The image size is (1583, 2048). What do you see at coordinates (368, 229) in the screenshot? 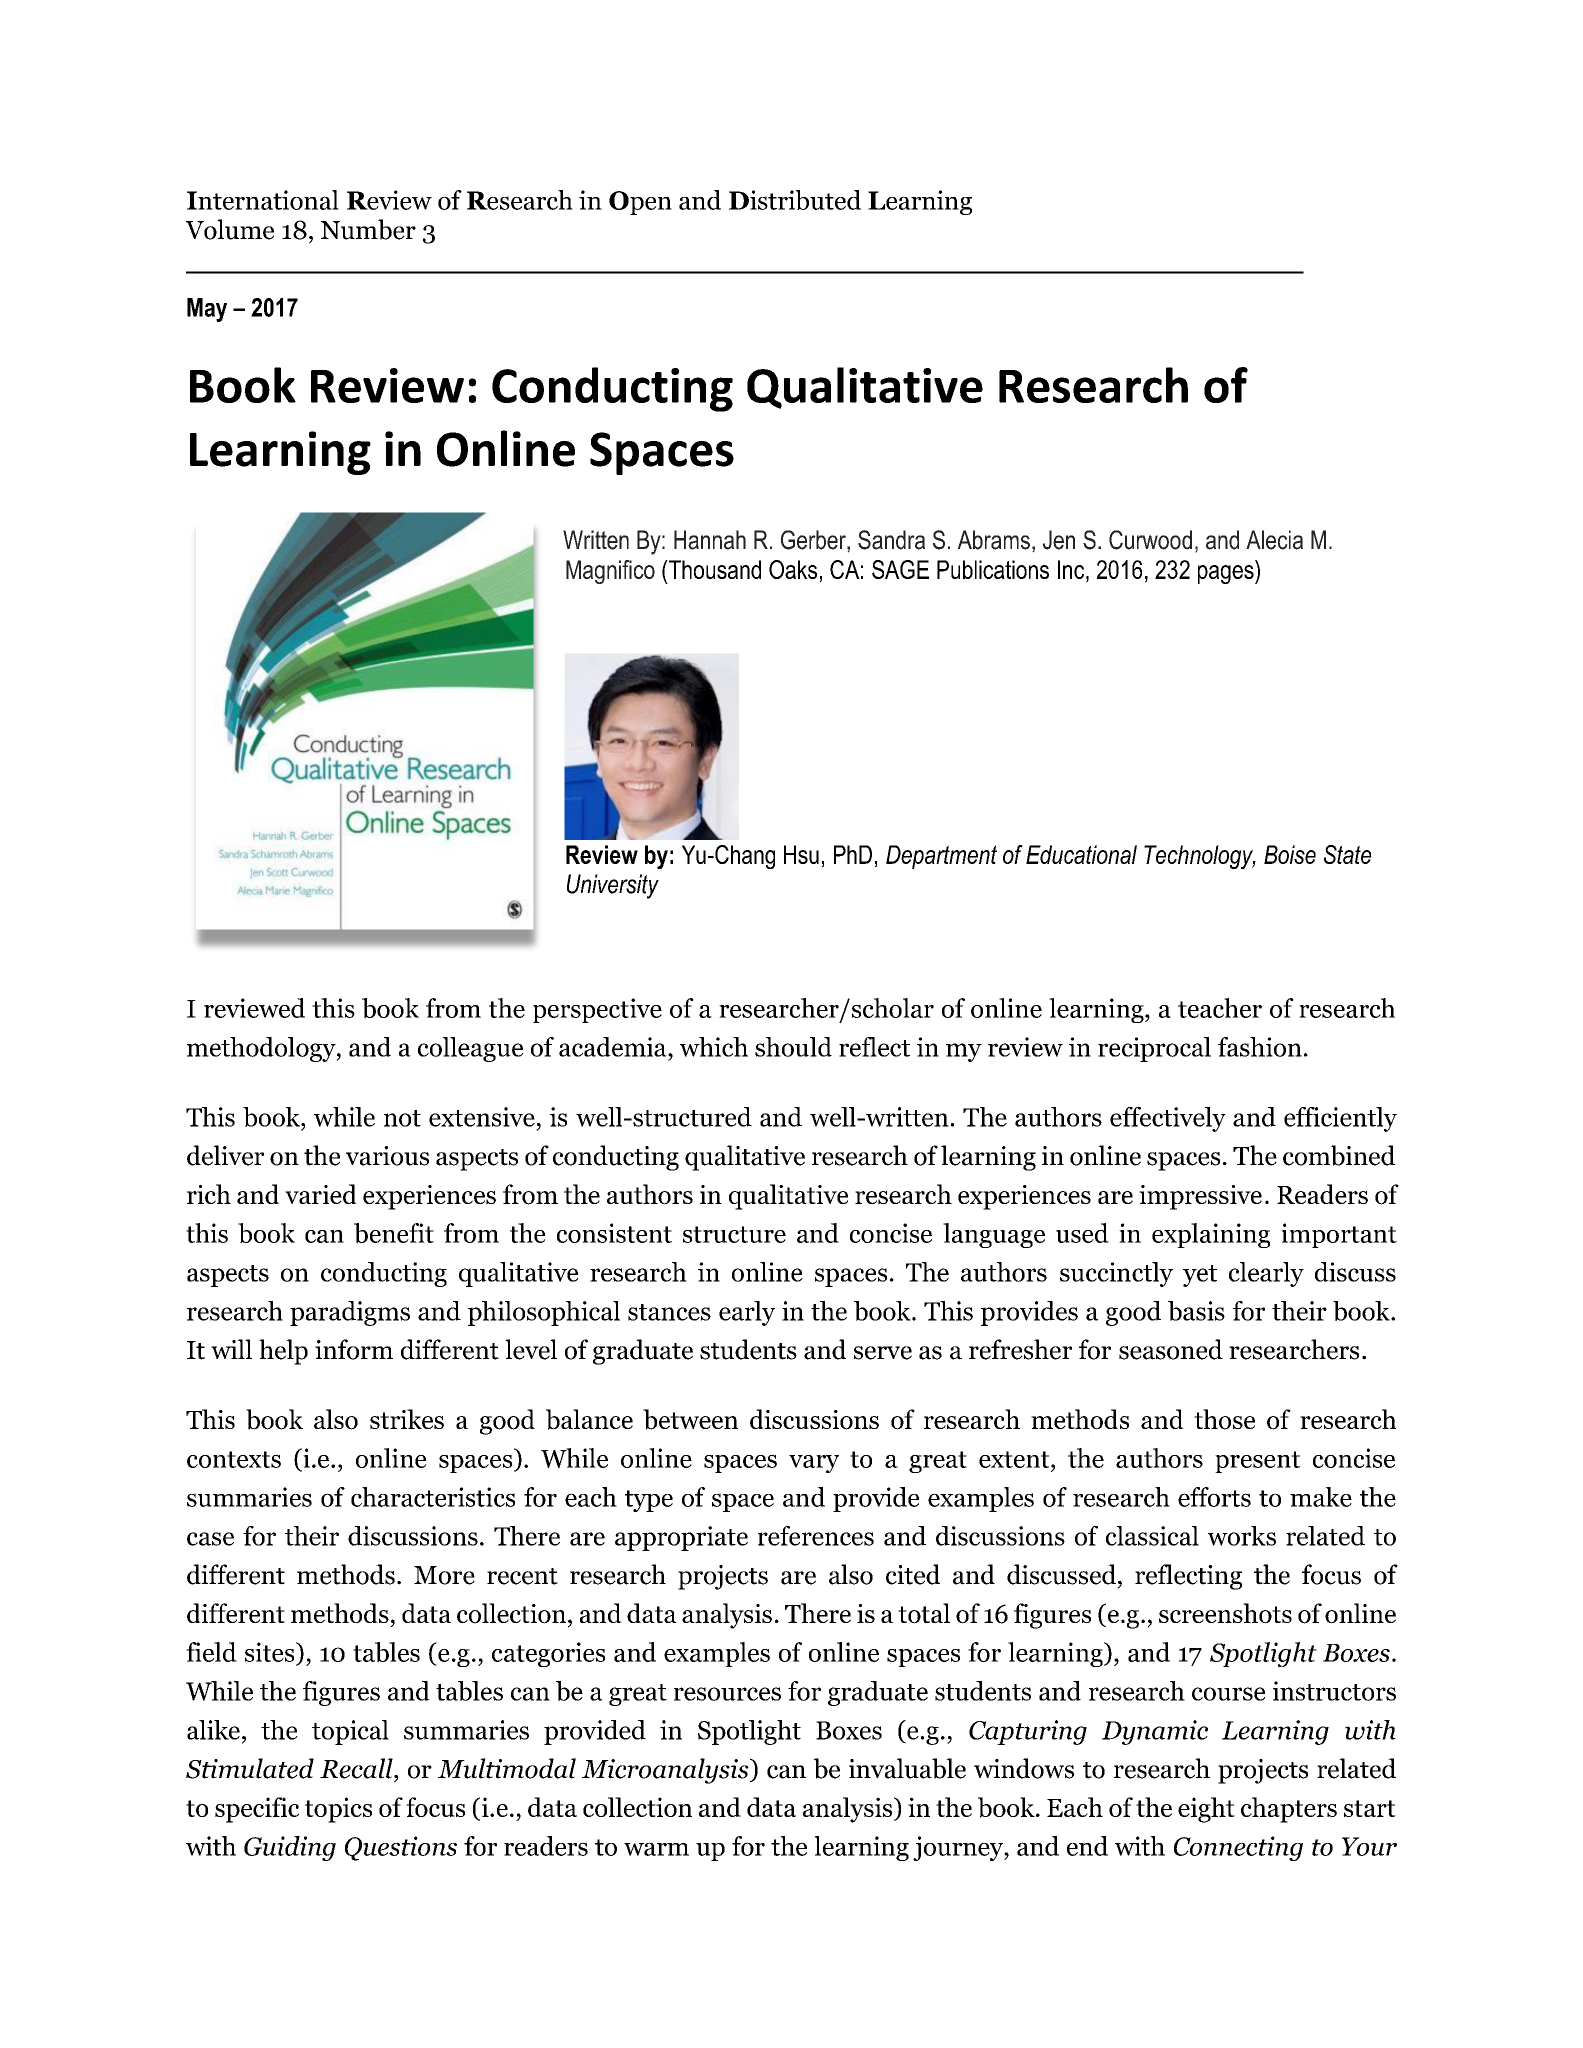
I see `Number` at bounding box center [368, 229].
